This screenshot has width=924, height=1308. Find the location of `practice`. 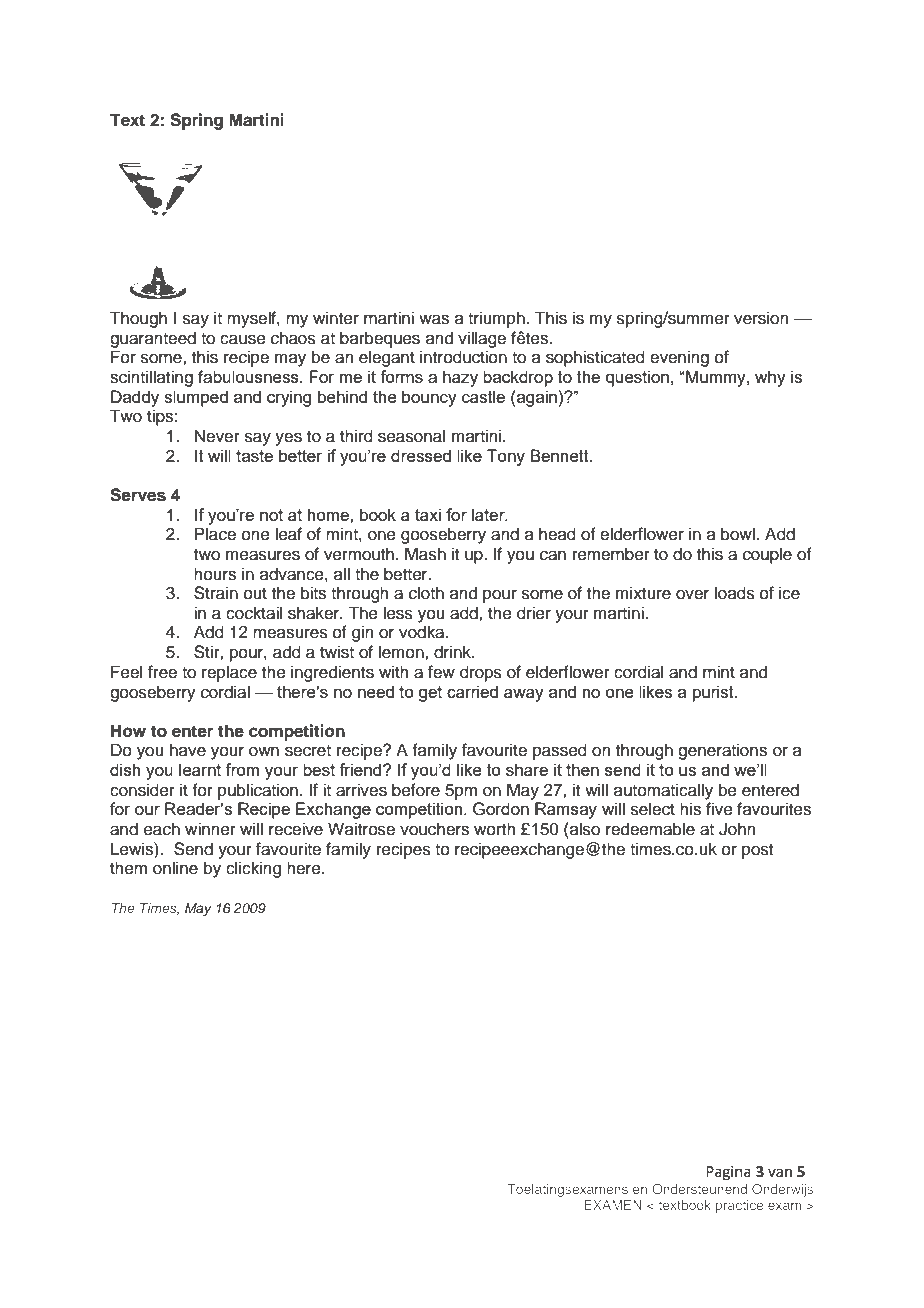

practice is located at coordinates (739, 1206).
